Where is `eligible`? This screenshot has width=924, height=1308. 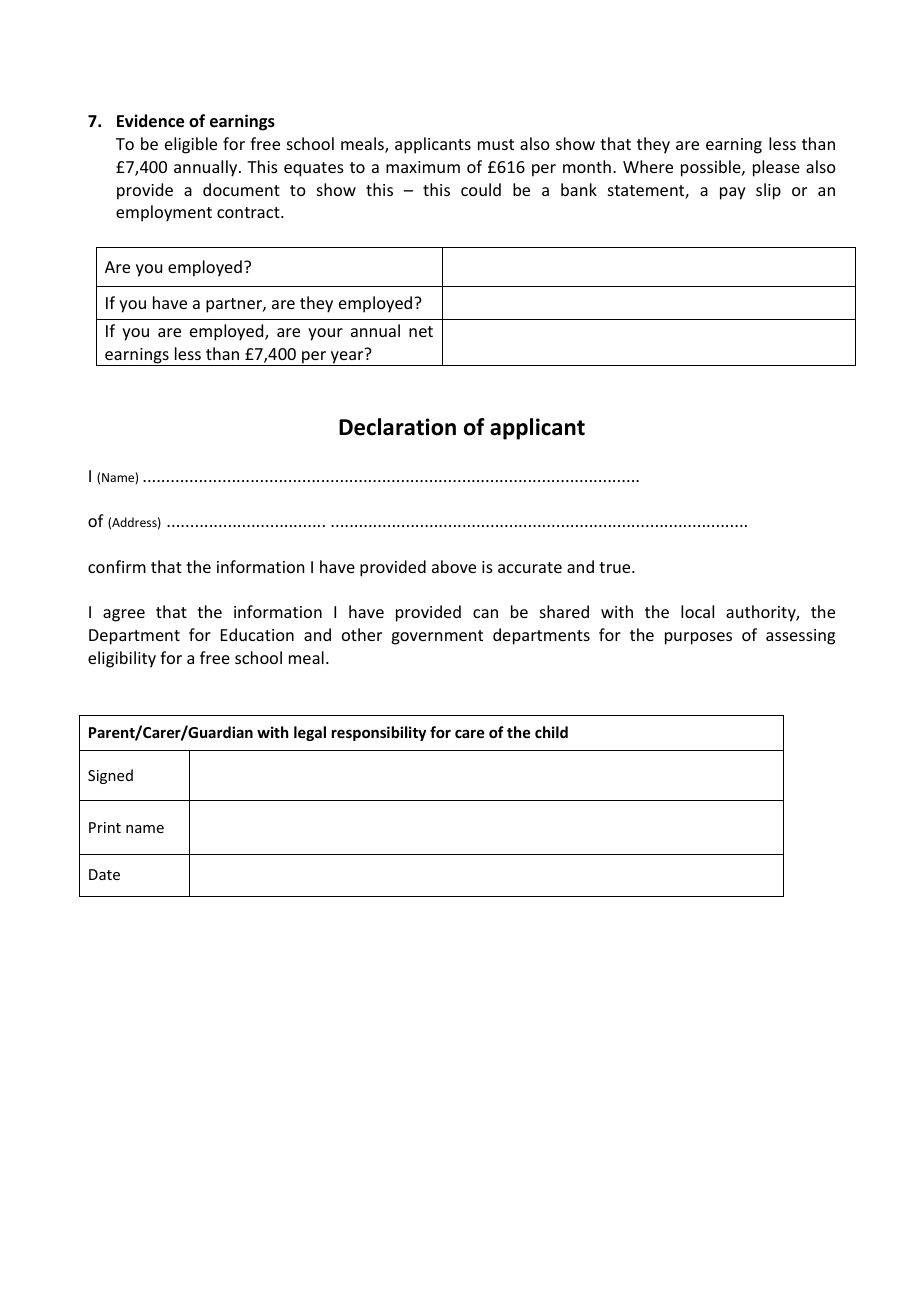
eligible is located at coordinates (191, 145).
